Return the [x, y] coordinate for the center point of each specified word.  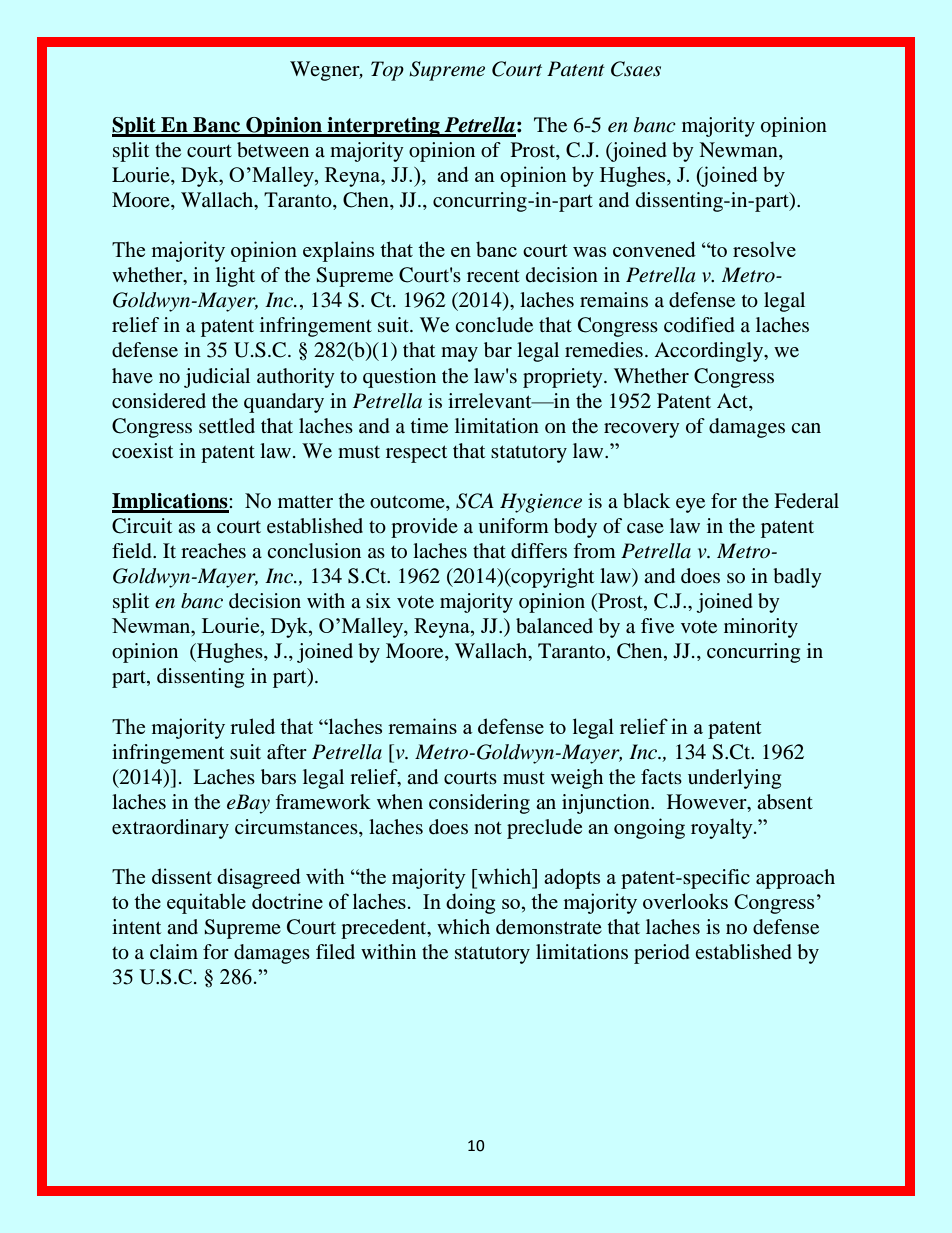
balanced [554, 626]
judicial [217, 378]
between [273, 150]
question [399, 378]
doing [470, 903]
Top [387, 71]
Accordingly [710, 352]
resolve [764, 249]
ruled [252, 726]
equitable [206, 903]
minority [761, 628]
